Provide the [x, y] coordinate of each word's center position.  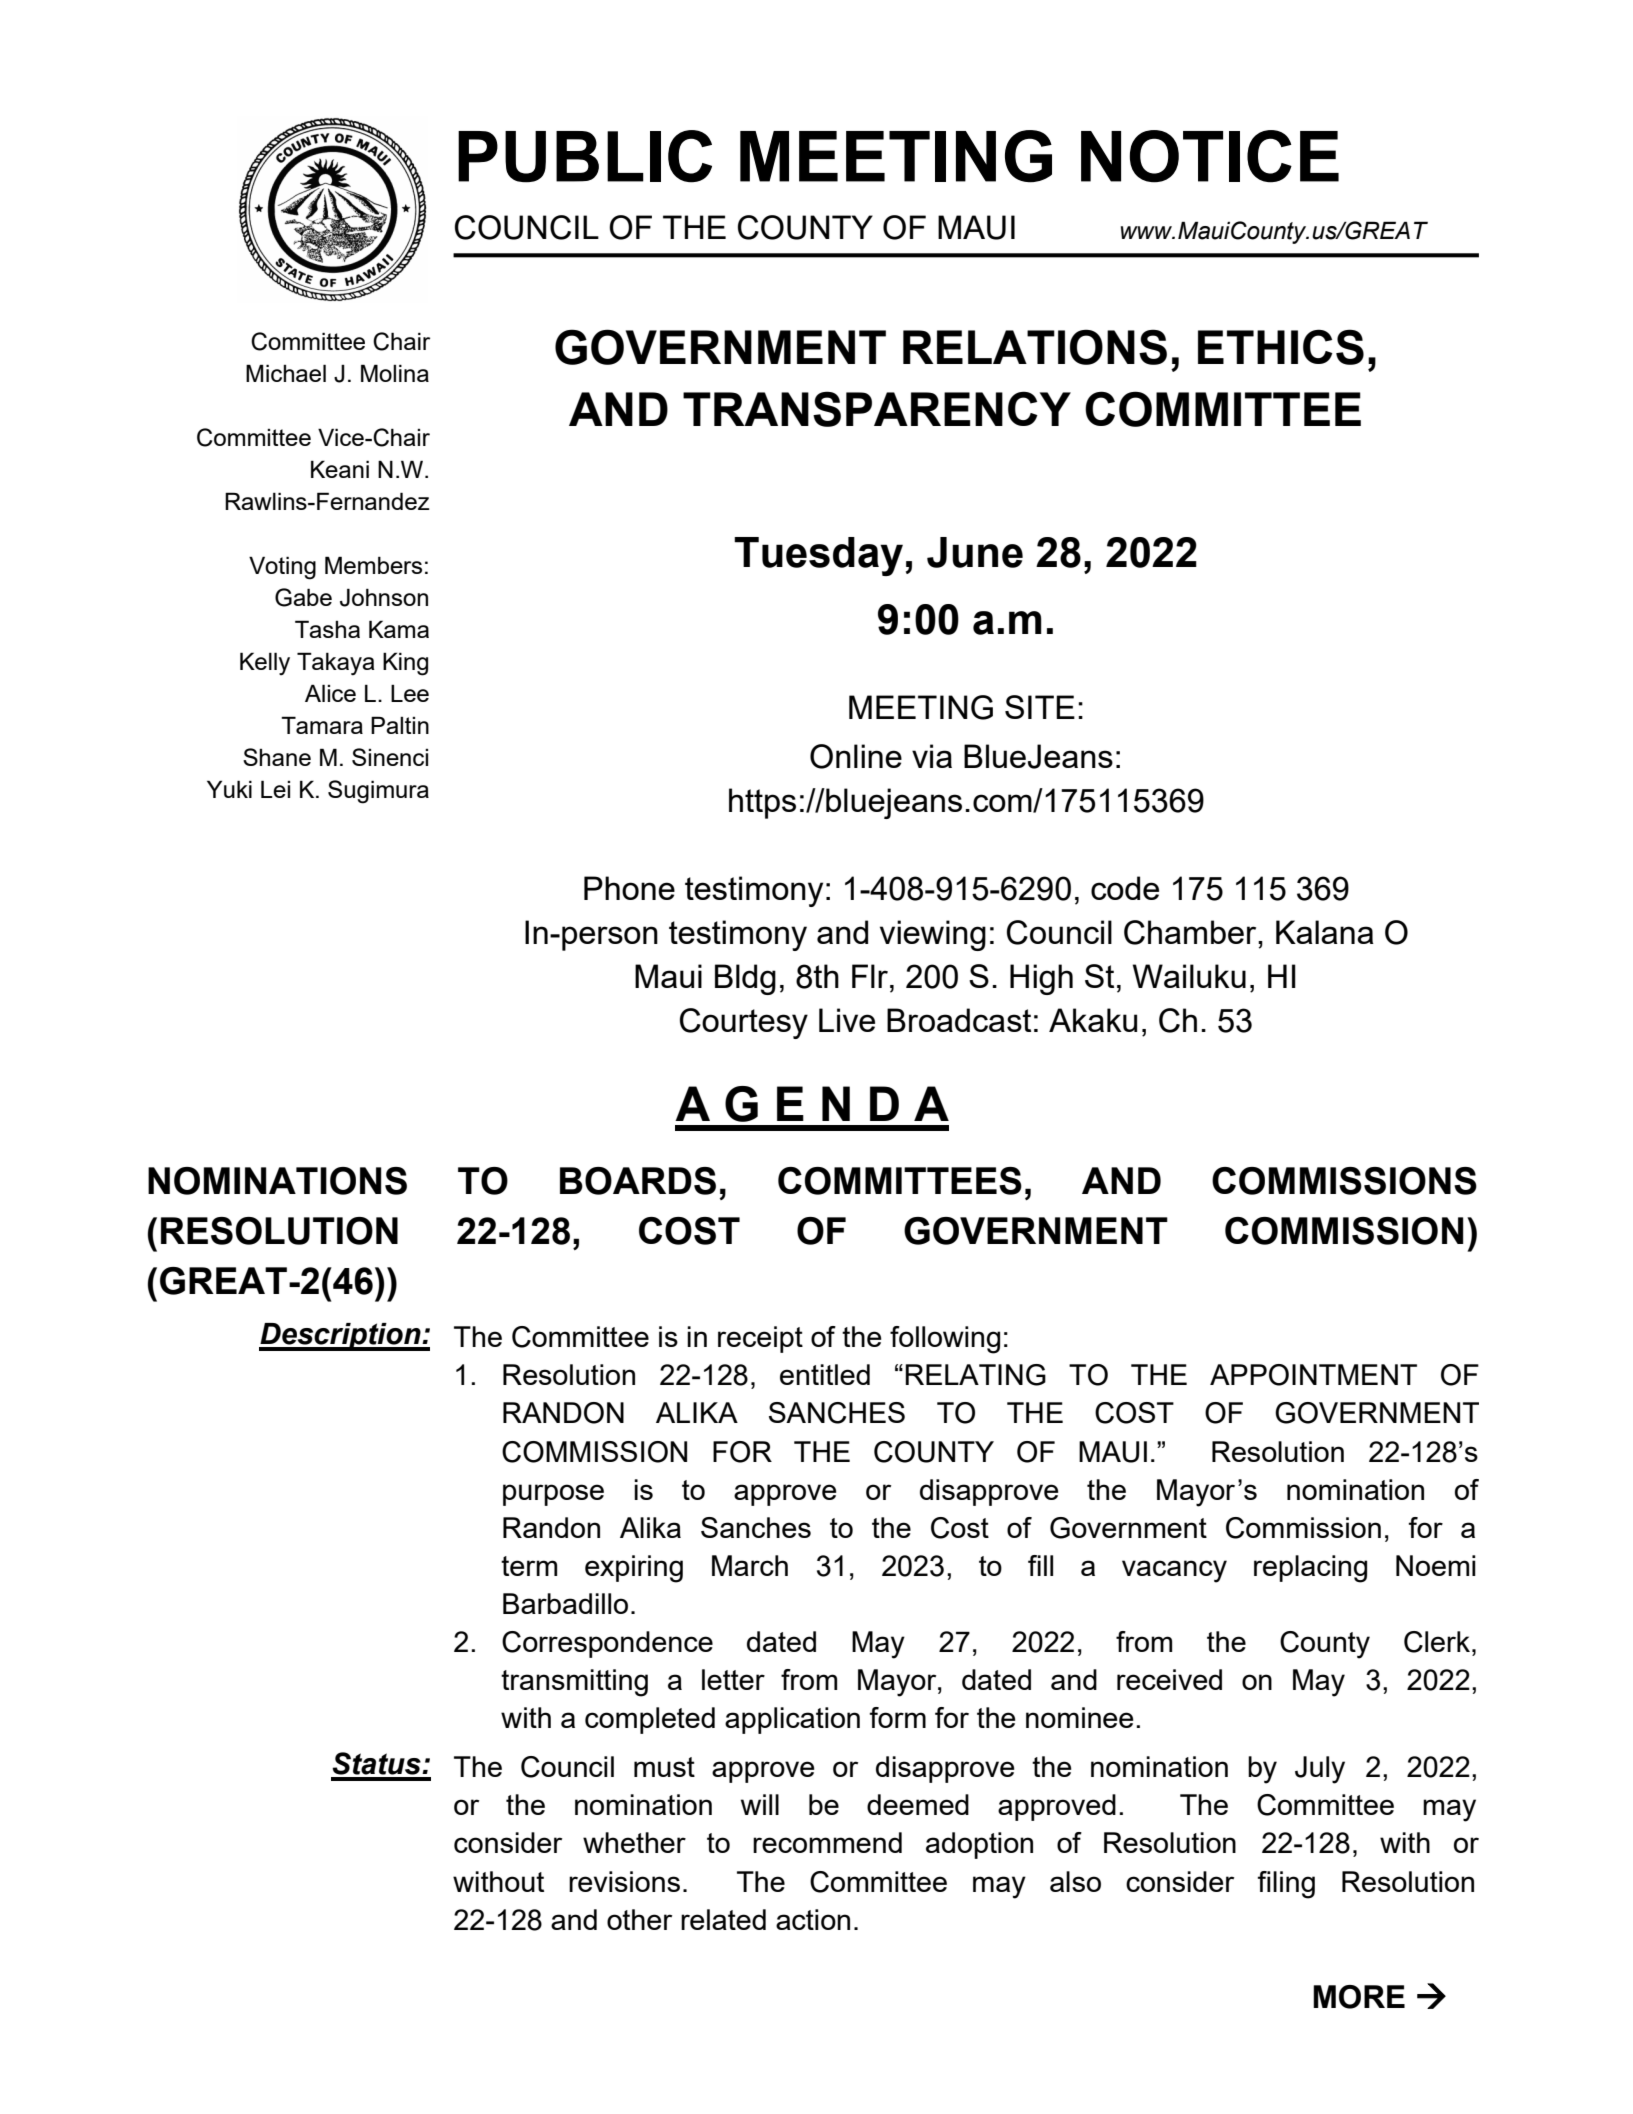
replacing [1310, 1569]
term [529, 1566]
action [813, 1919]
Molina [395, 373]
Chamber [1191, 932]
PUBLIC [585, 156]
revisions [624, 1881]
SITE [1040, 707]
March [750, 1565]
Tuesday [818, 556]
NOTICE [1210, 156]
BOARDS [638, 1181]
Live [847, 1020]
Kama [399, 629]
